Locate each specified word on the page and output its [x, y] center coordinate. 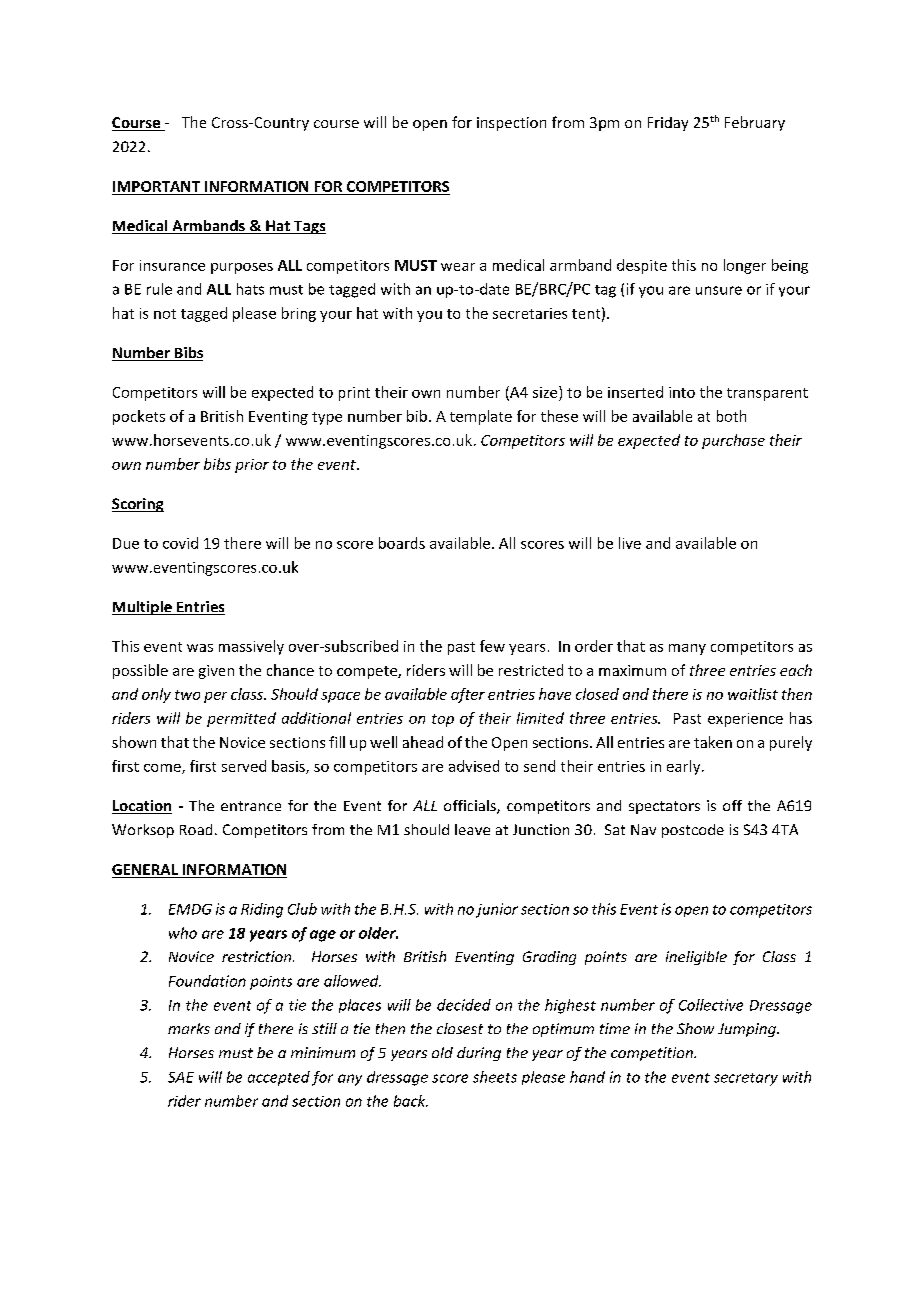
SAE [181, 1077]
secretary [746, 1079]
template [481, 417]
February [755, 123]
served [244, 766]
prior [252, 466]
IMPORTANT [156, 186]
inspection [511, 124]
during [479, 1054]
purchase [733, 441]
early [685, 767]
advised [474, 766]
